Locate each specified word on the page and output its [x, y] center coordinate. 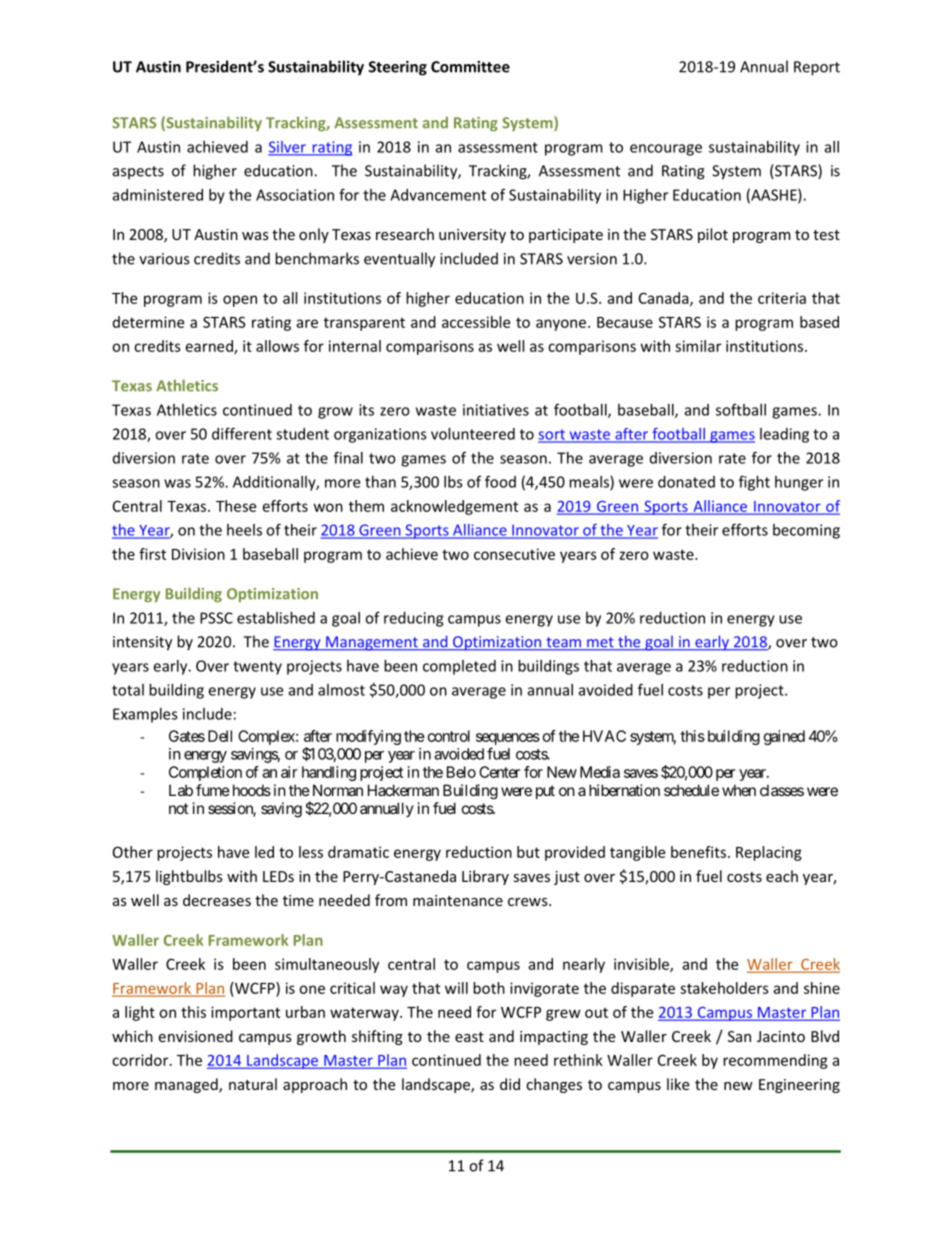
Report [817, 68]
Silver [288, 148]
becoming [806, 531]
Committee [470, 67]
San [739, 1036]
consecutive [514, 554]
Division [198, 554]
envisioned [195, 1036]
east [469, 1037]
